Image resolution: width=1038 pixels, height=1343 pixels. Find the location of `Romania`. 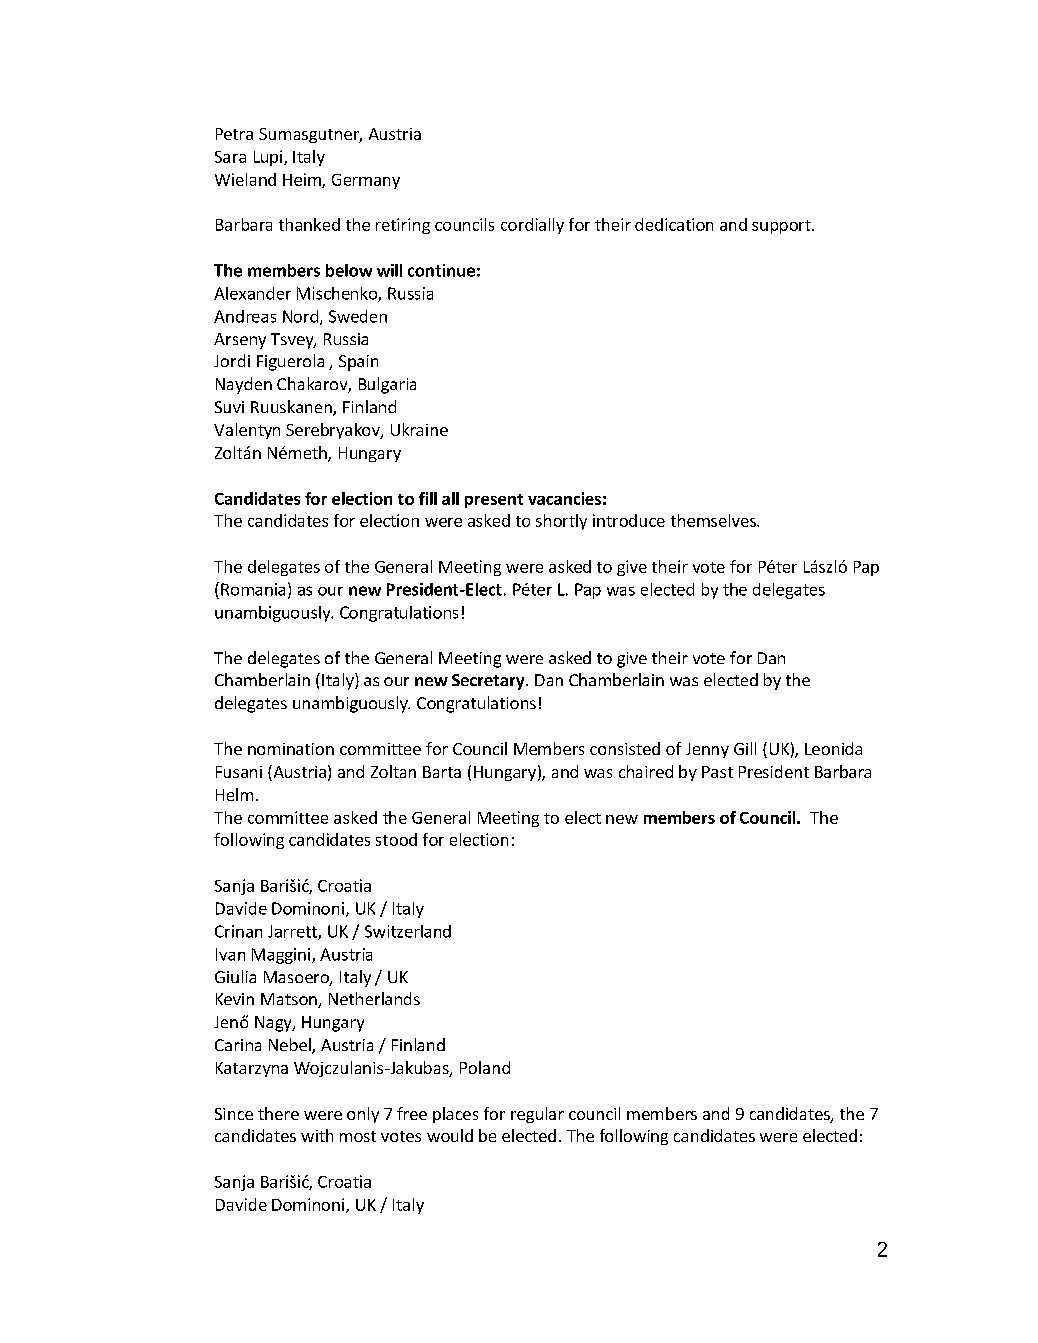

Romania is located at coordinates (253, 589).
